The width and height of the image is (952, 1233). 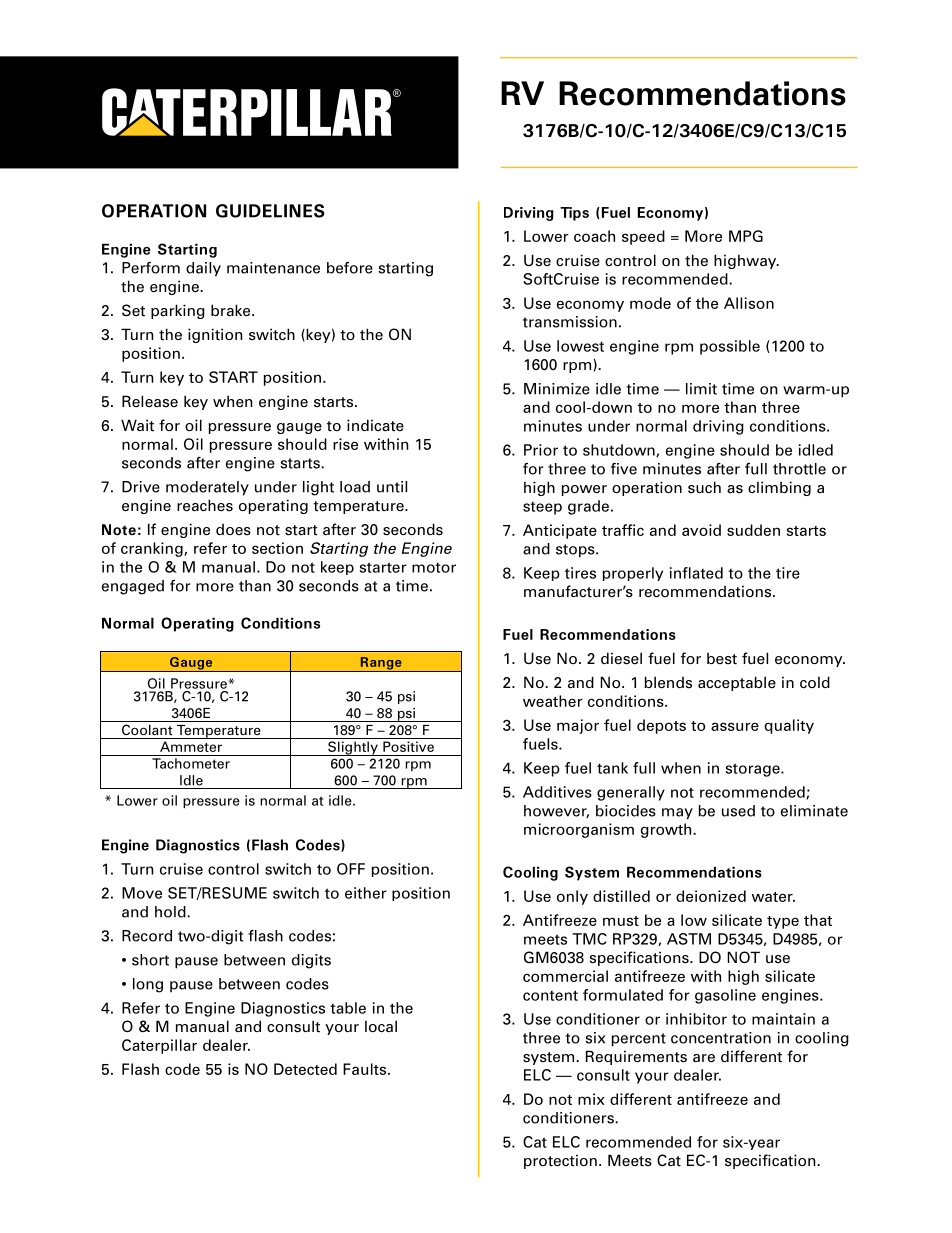 What do you see at coordinates (553, 701) in the image?
I see `weather` at bounding box center [553, 701].
